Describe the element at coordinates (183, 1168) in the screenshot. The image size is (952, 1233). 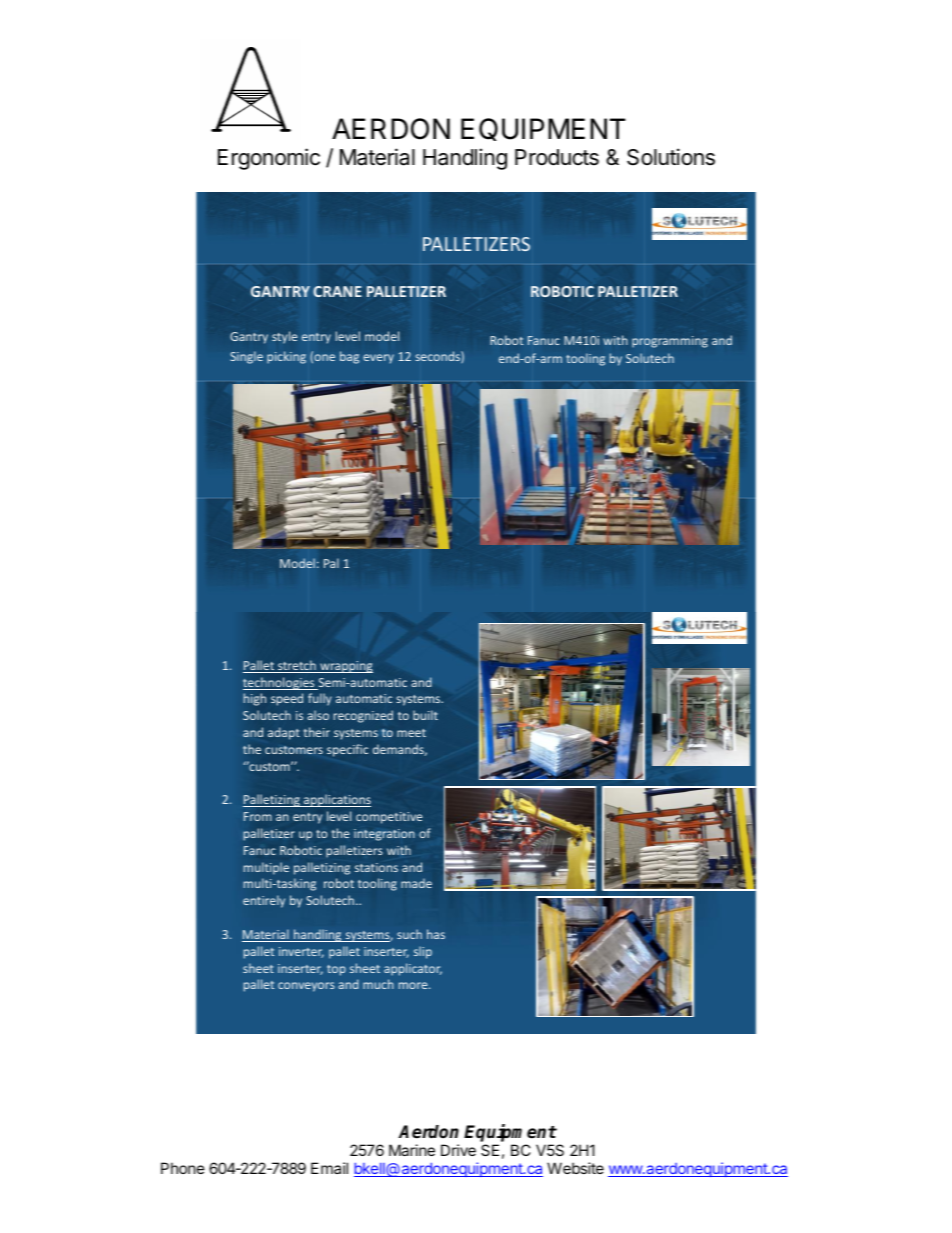
I see `Phone` at that location.
